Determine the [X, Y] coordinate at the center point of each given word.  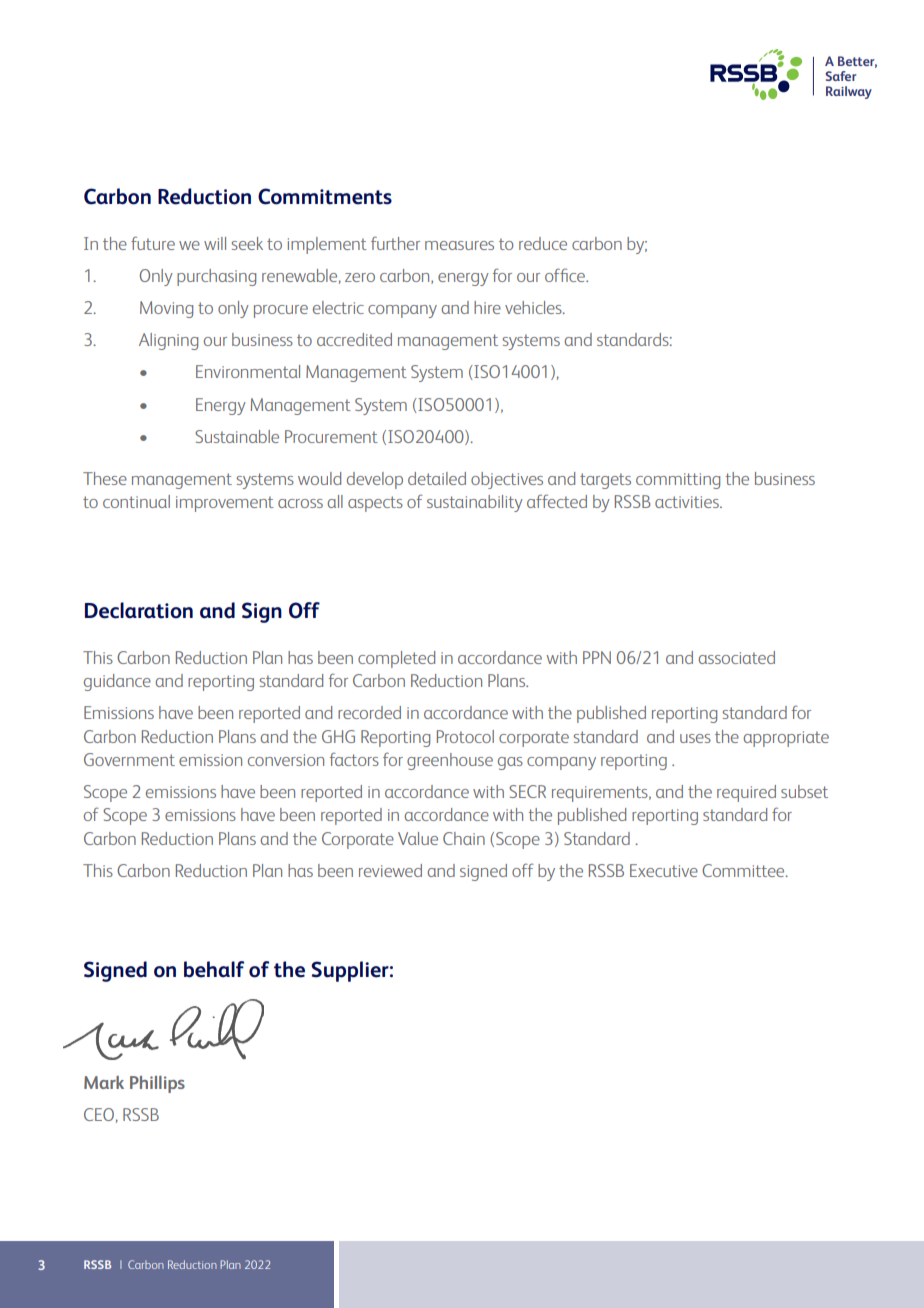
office [566, 275]
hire [487, 307]
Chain [464, 838]
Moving [166, 309]
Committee [744, 870]
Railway [849, 92]
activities [688, 502]
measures [459, 245]
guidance [117, 682]
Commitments [325, 196]
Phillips [157, 1084]
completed [396, 659]
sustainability [475, 503]
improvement [225, 504]
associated [736, 657]
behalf [214, 969]
